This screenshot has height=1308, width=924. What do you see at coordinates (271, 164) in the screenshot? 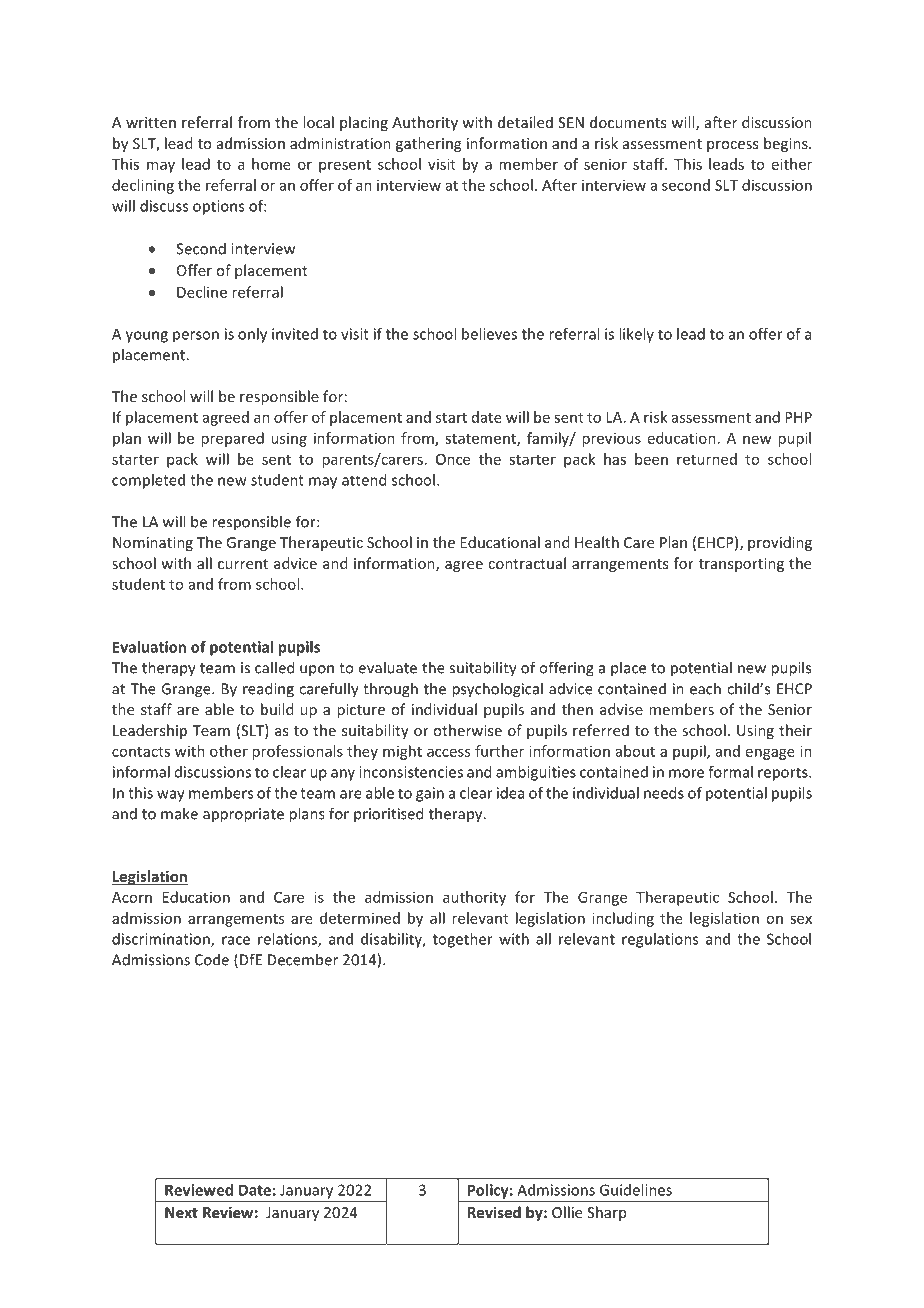
I see `home` at bounding box center [271, 164].
